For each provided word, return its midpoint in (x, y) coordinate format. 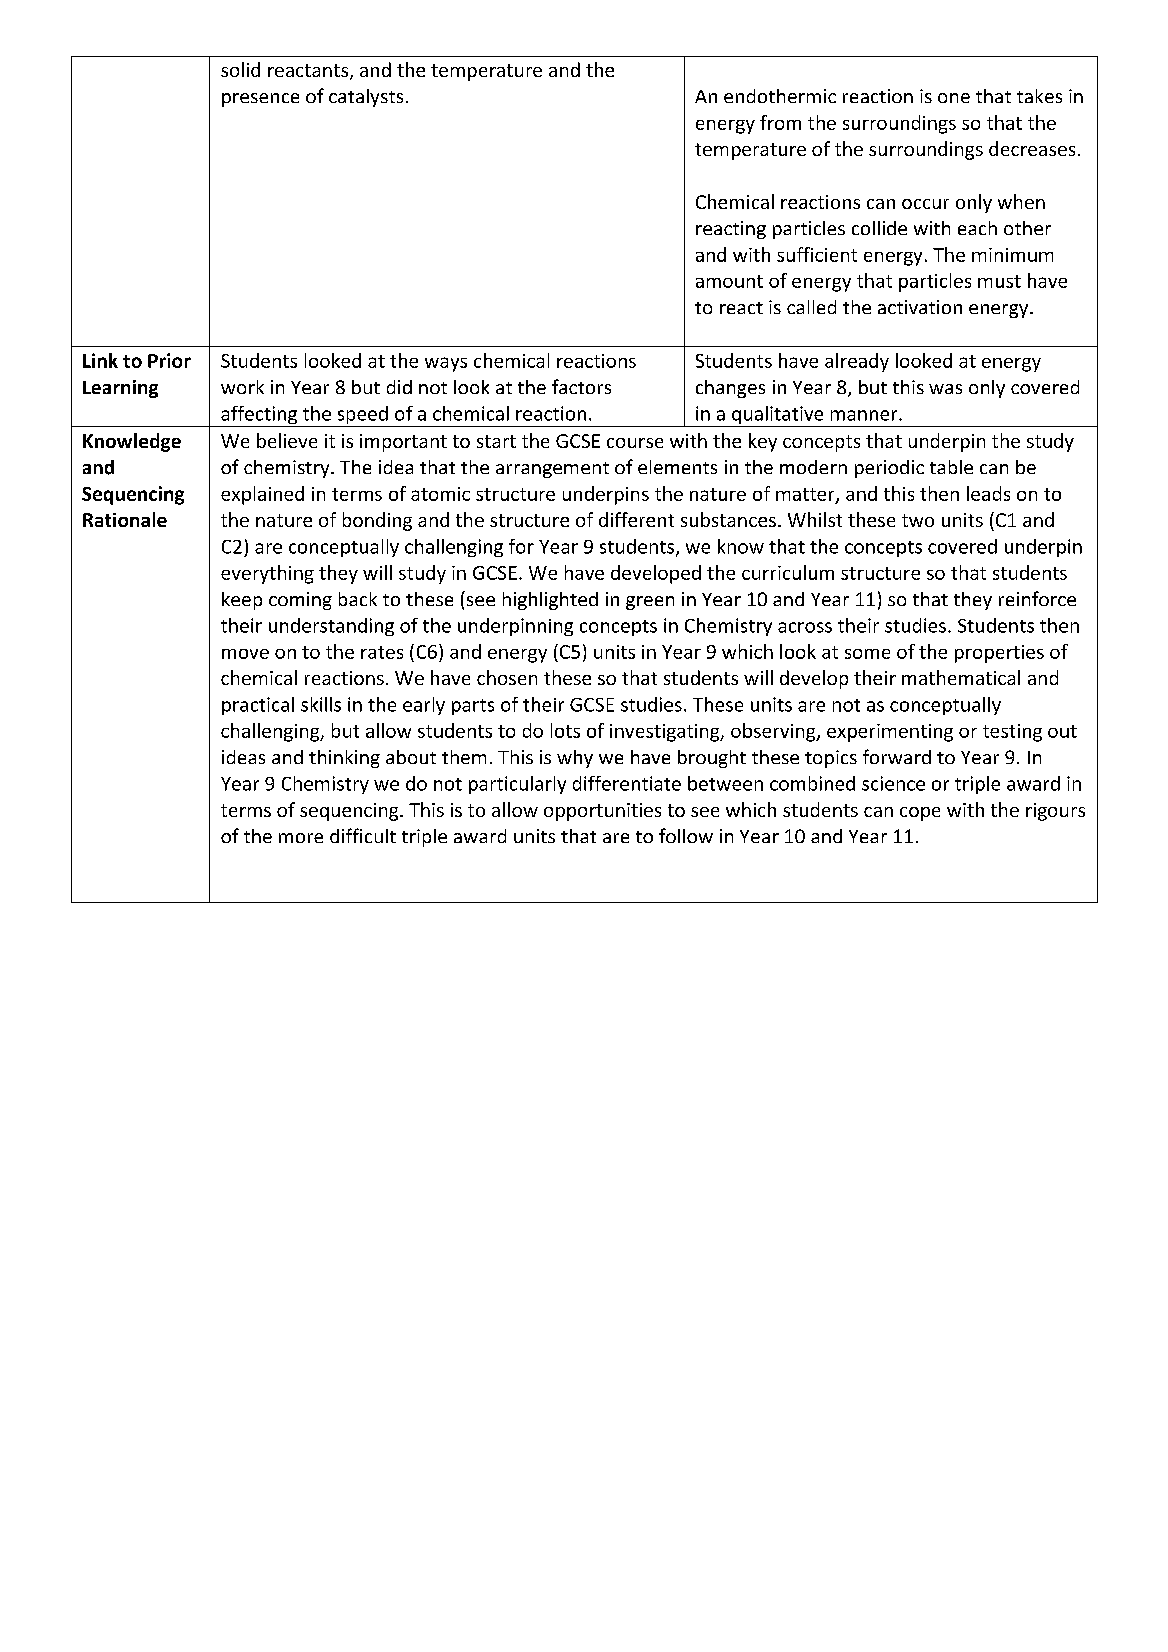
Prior (169, 360)
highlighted (550, 601)
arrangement (552, 470)
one (954, 98)
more (301, 838)
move (245, 654)
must (999, 281)
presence (260, 100)
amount (729, 281)
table (951, 467)
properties (999, 654)
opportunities (602, 812)
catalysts (366, 98)
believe (287, 440)
